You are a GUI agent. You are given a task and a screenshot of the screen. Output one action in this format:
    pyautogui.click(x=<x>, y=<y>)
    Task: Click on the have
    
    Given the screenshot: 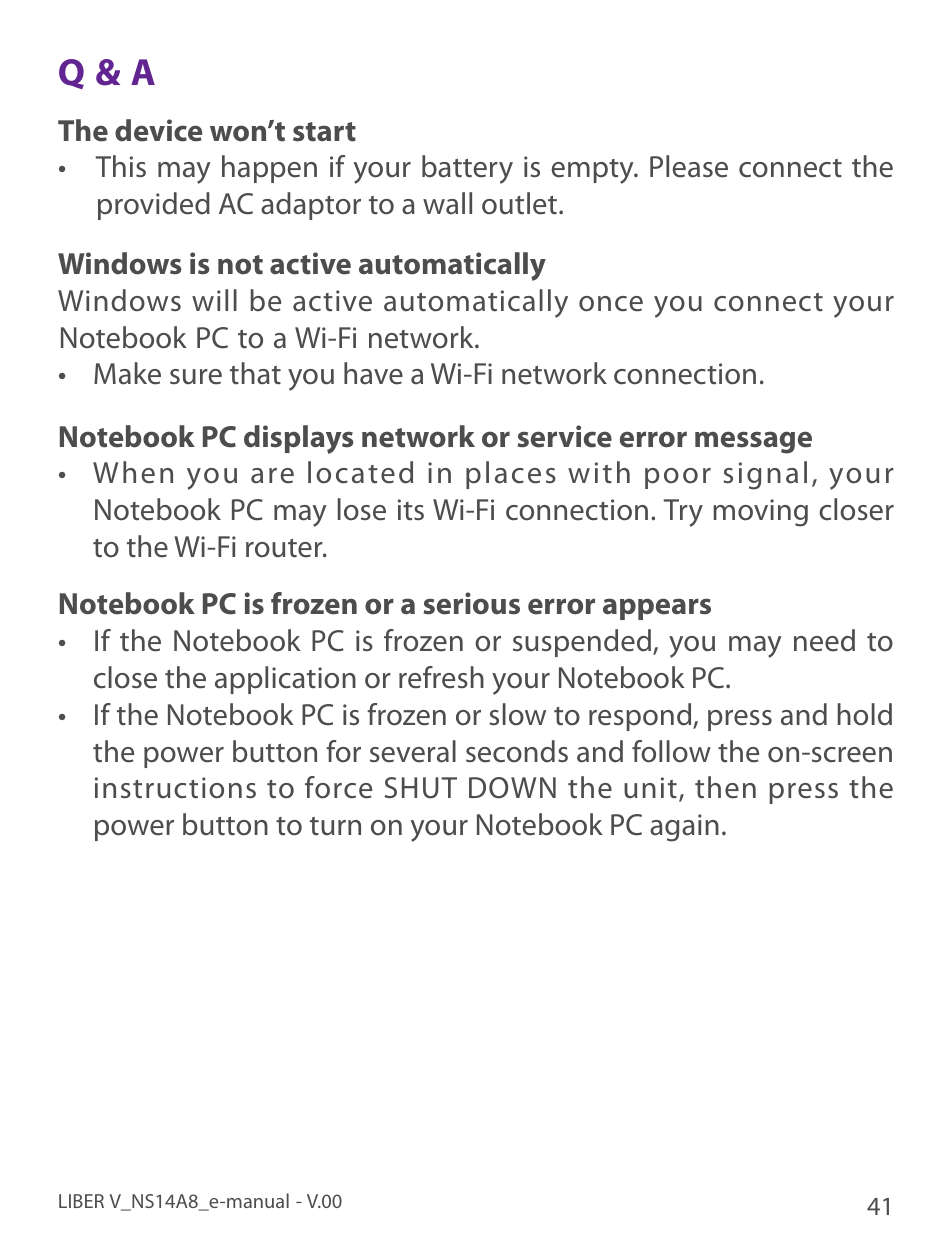 What is the action you would take?
    pyautogui.click(x=373, y=373)
